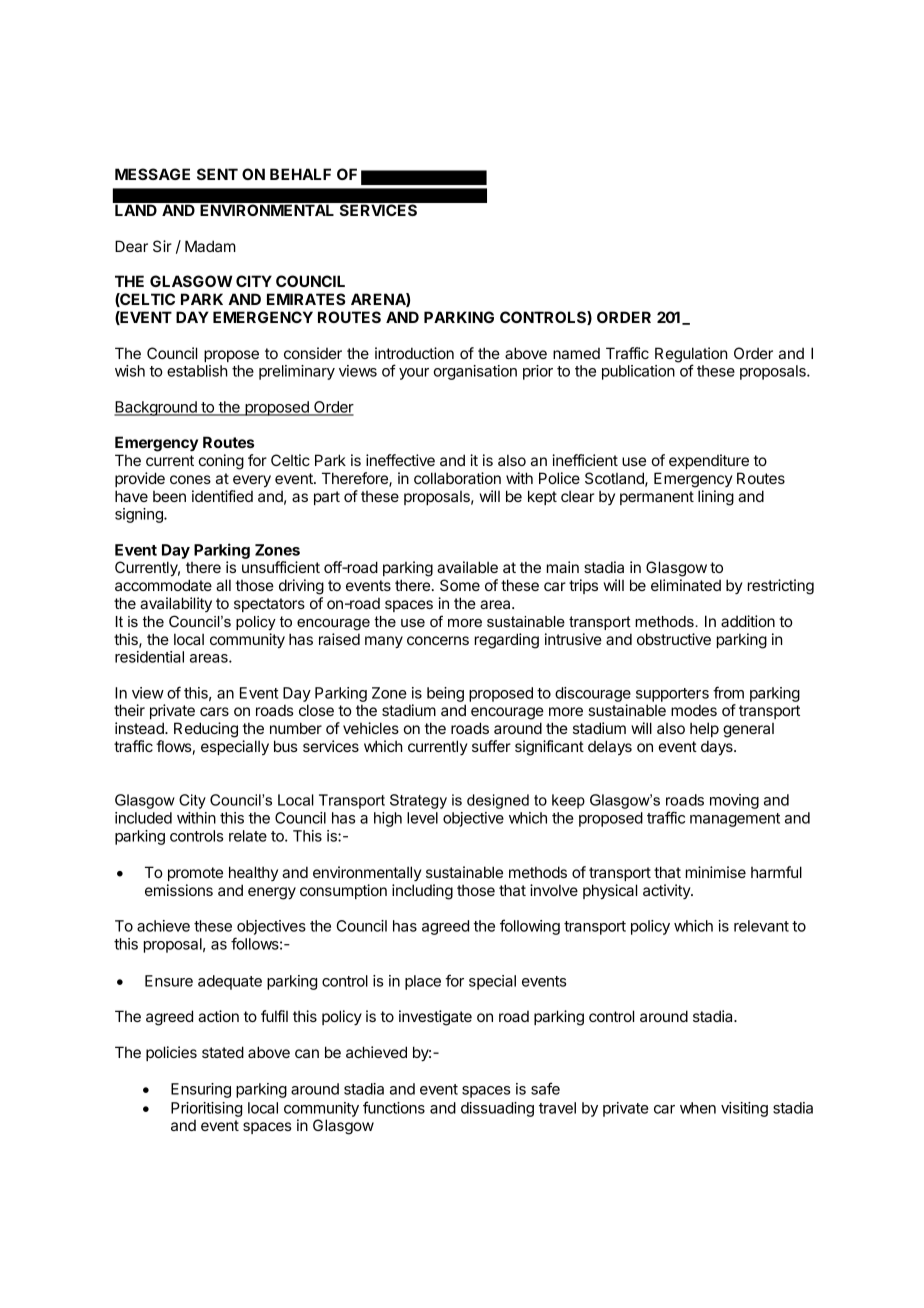 The width and height of the image is (924, 1308). What do you see at coordinates (734, 801) in the image?
I see `moving` at bounding box center [734, 801].
